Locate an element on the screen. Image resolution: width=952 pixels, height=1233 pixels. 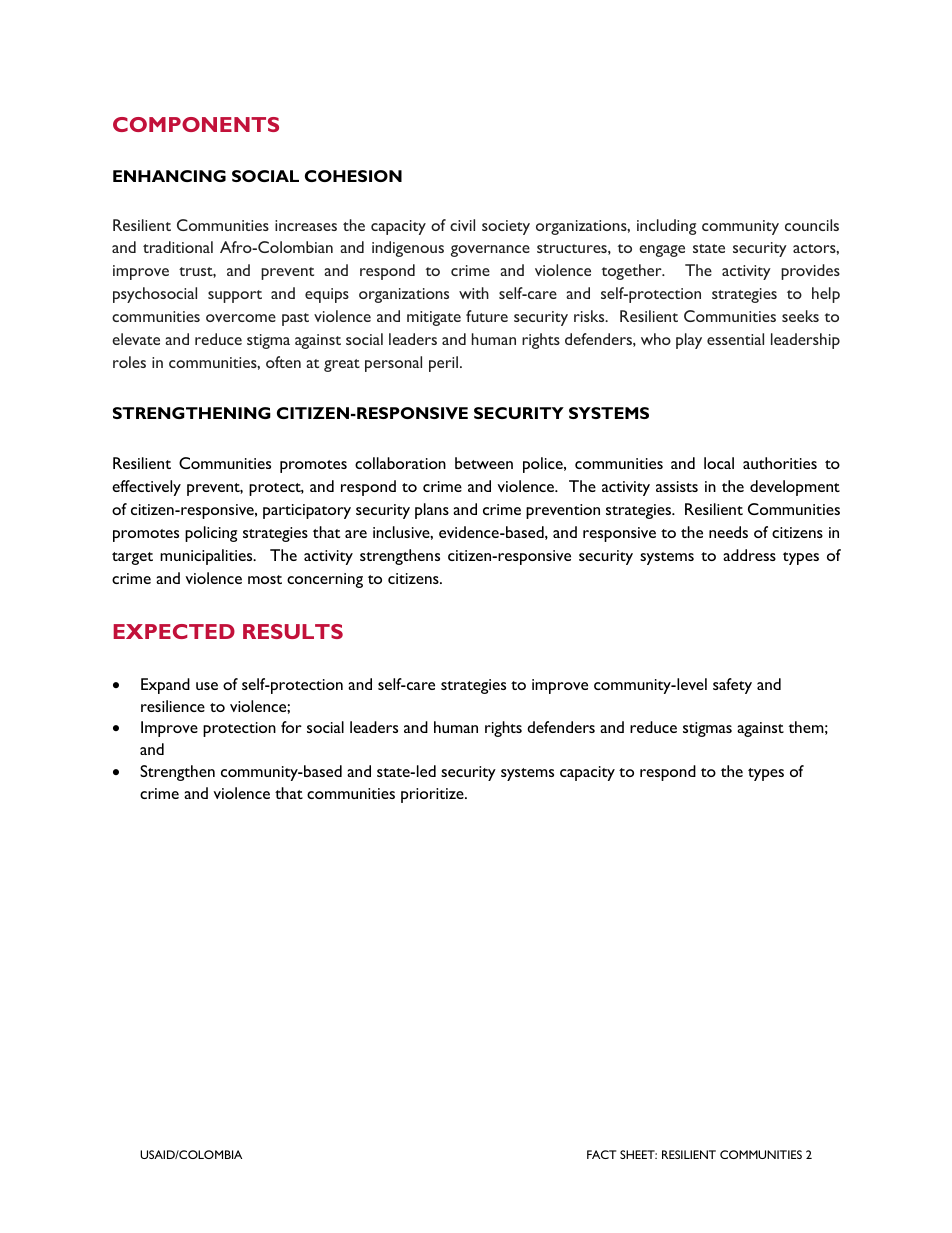
prioritize is located at coordinates (433, 795).
